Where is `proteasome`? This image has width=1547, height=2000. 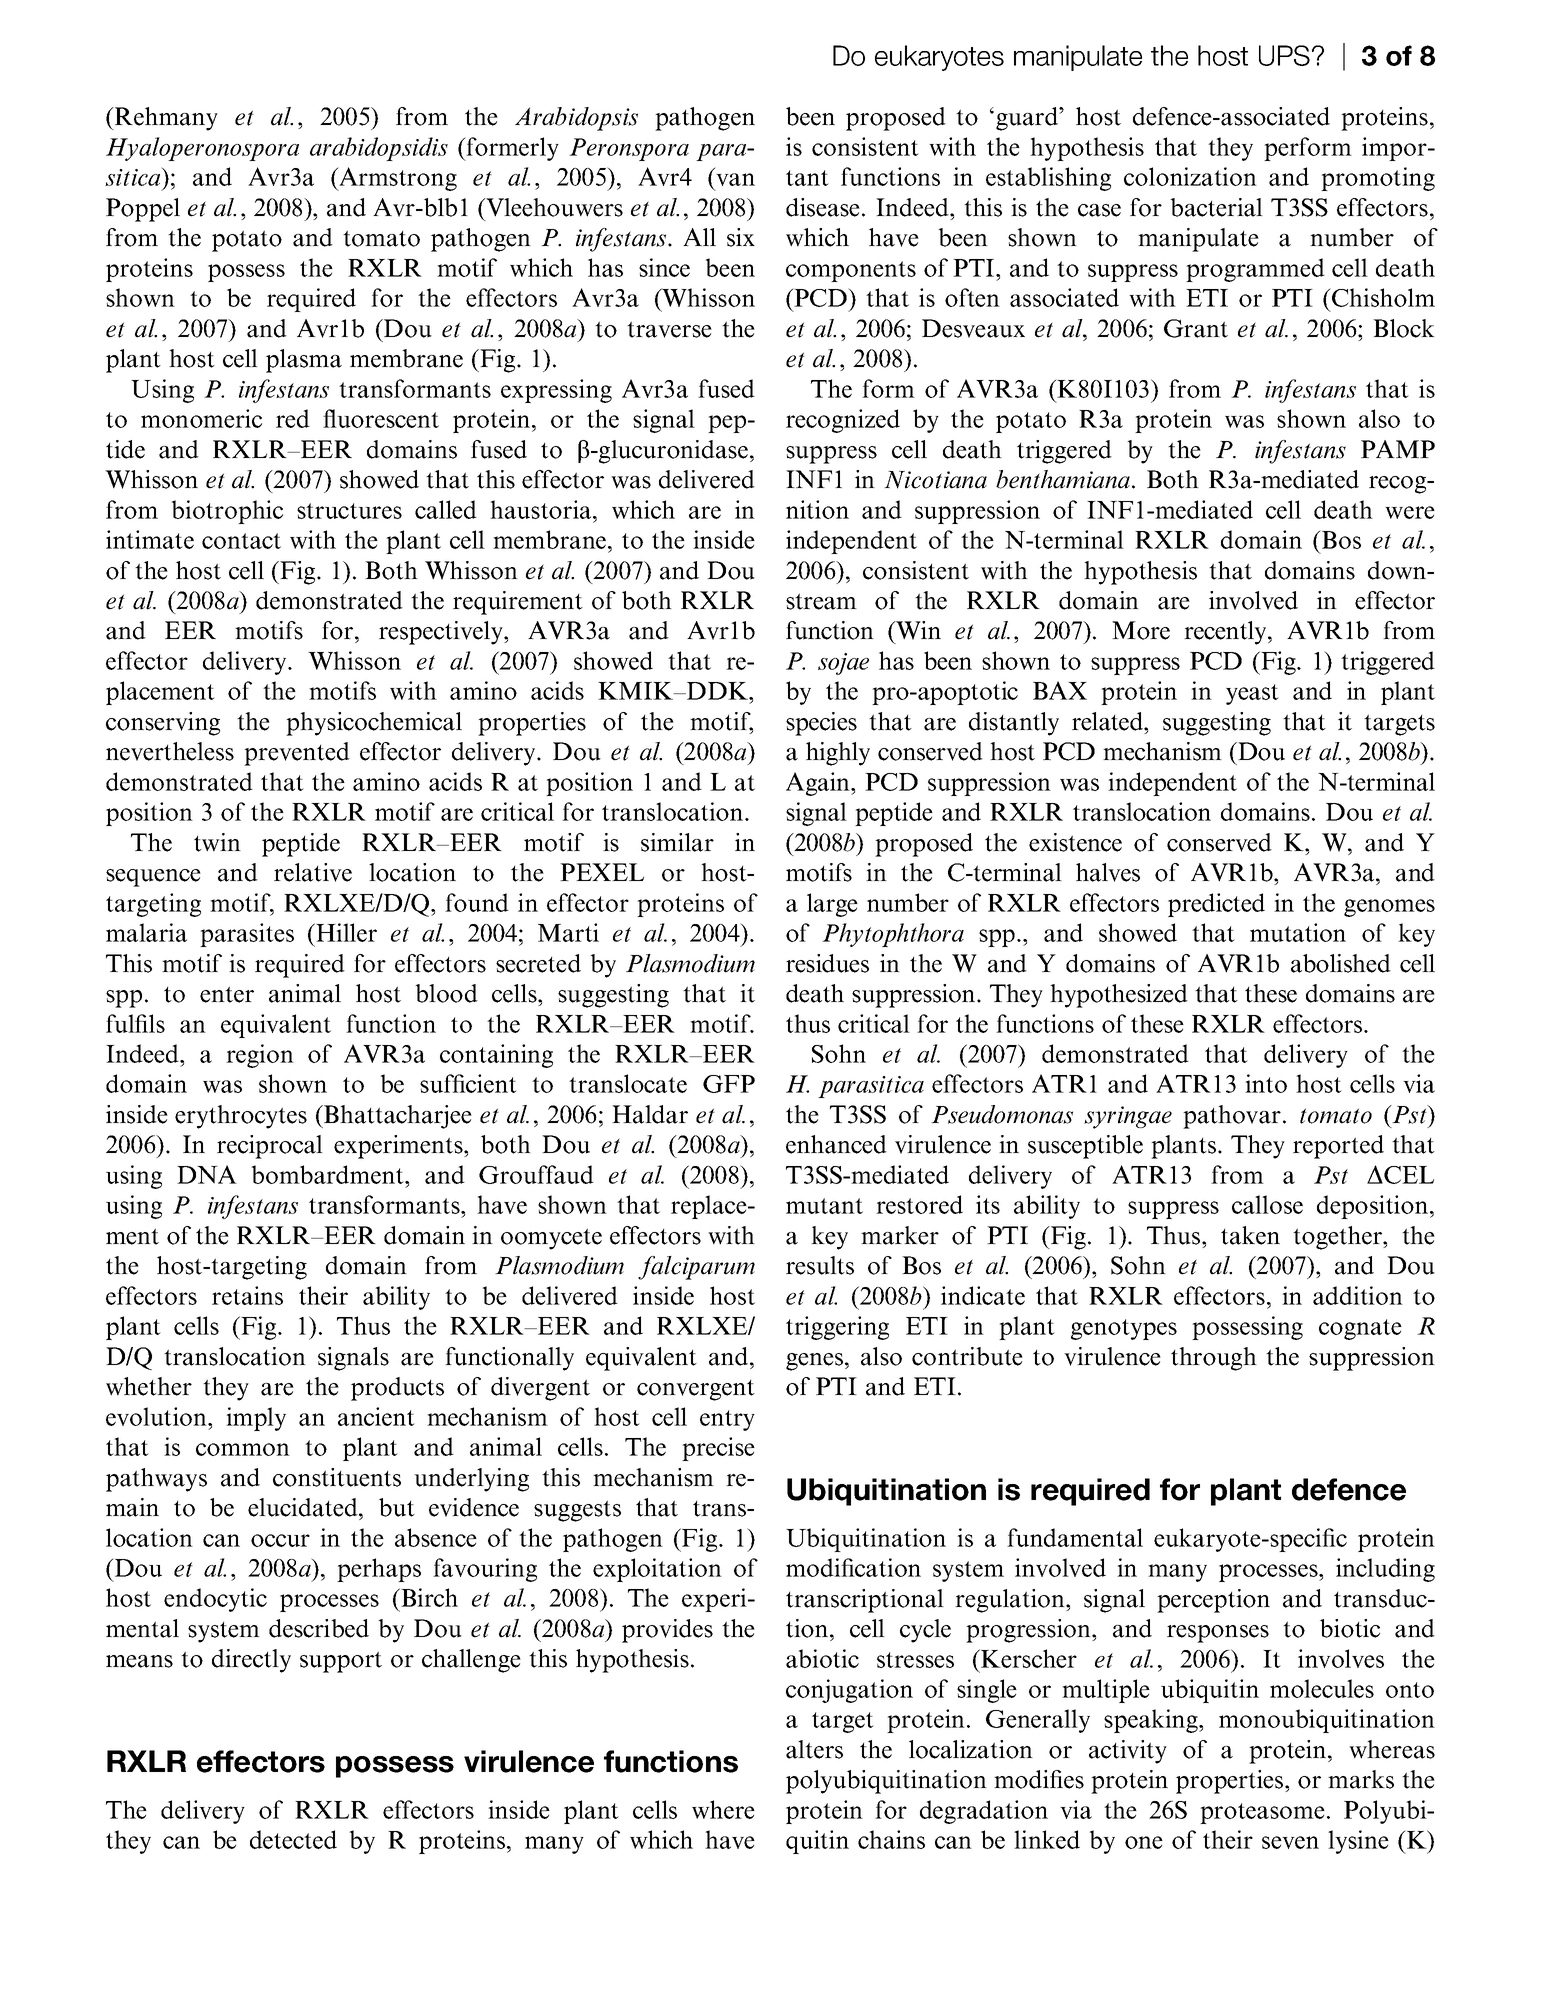 proteasome is located at coordinates (1262, 1813).
